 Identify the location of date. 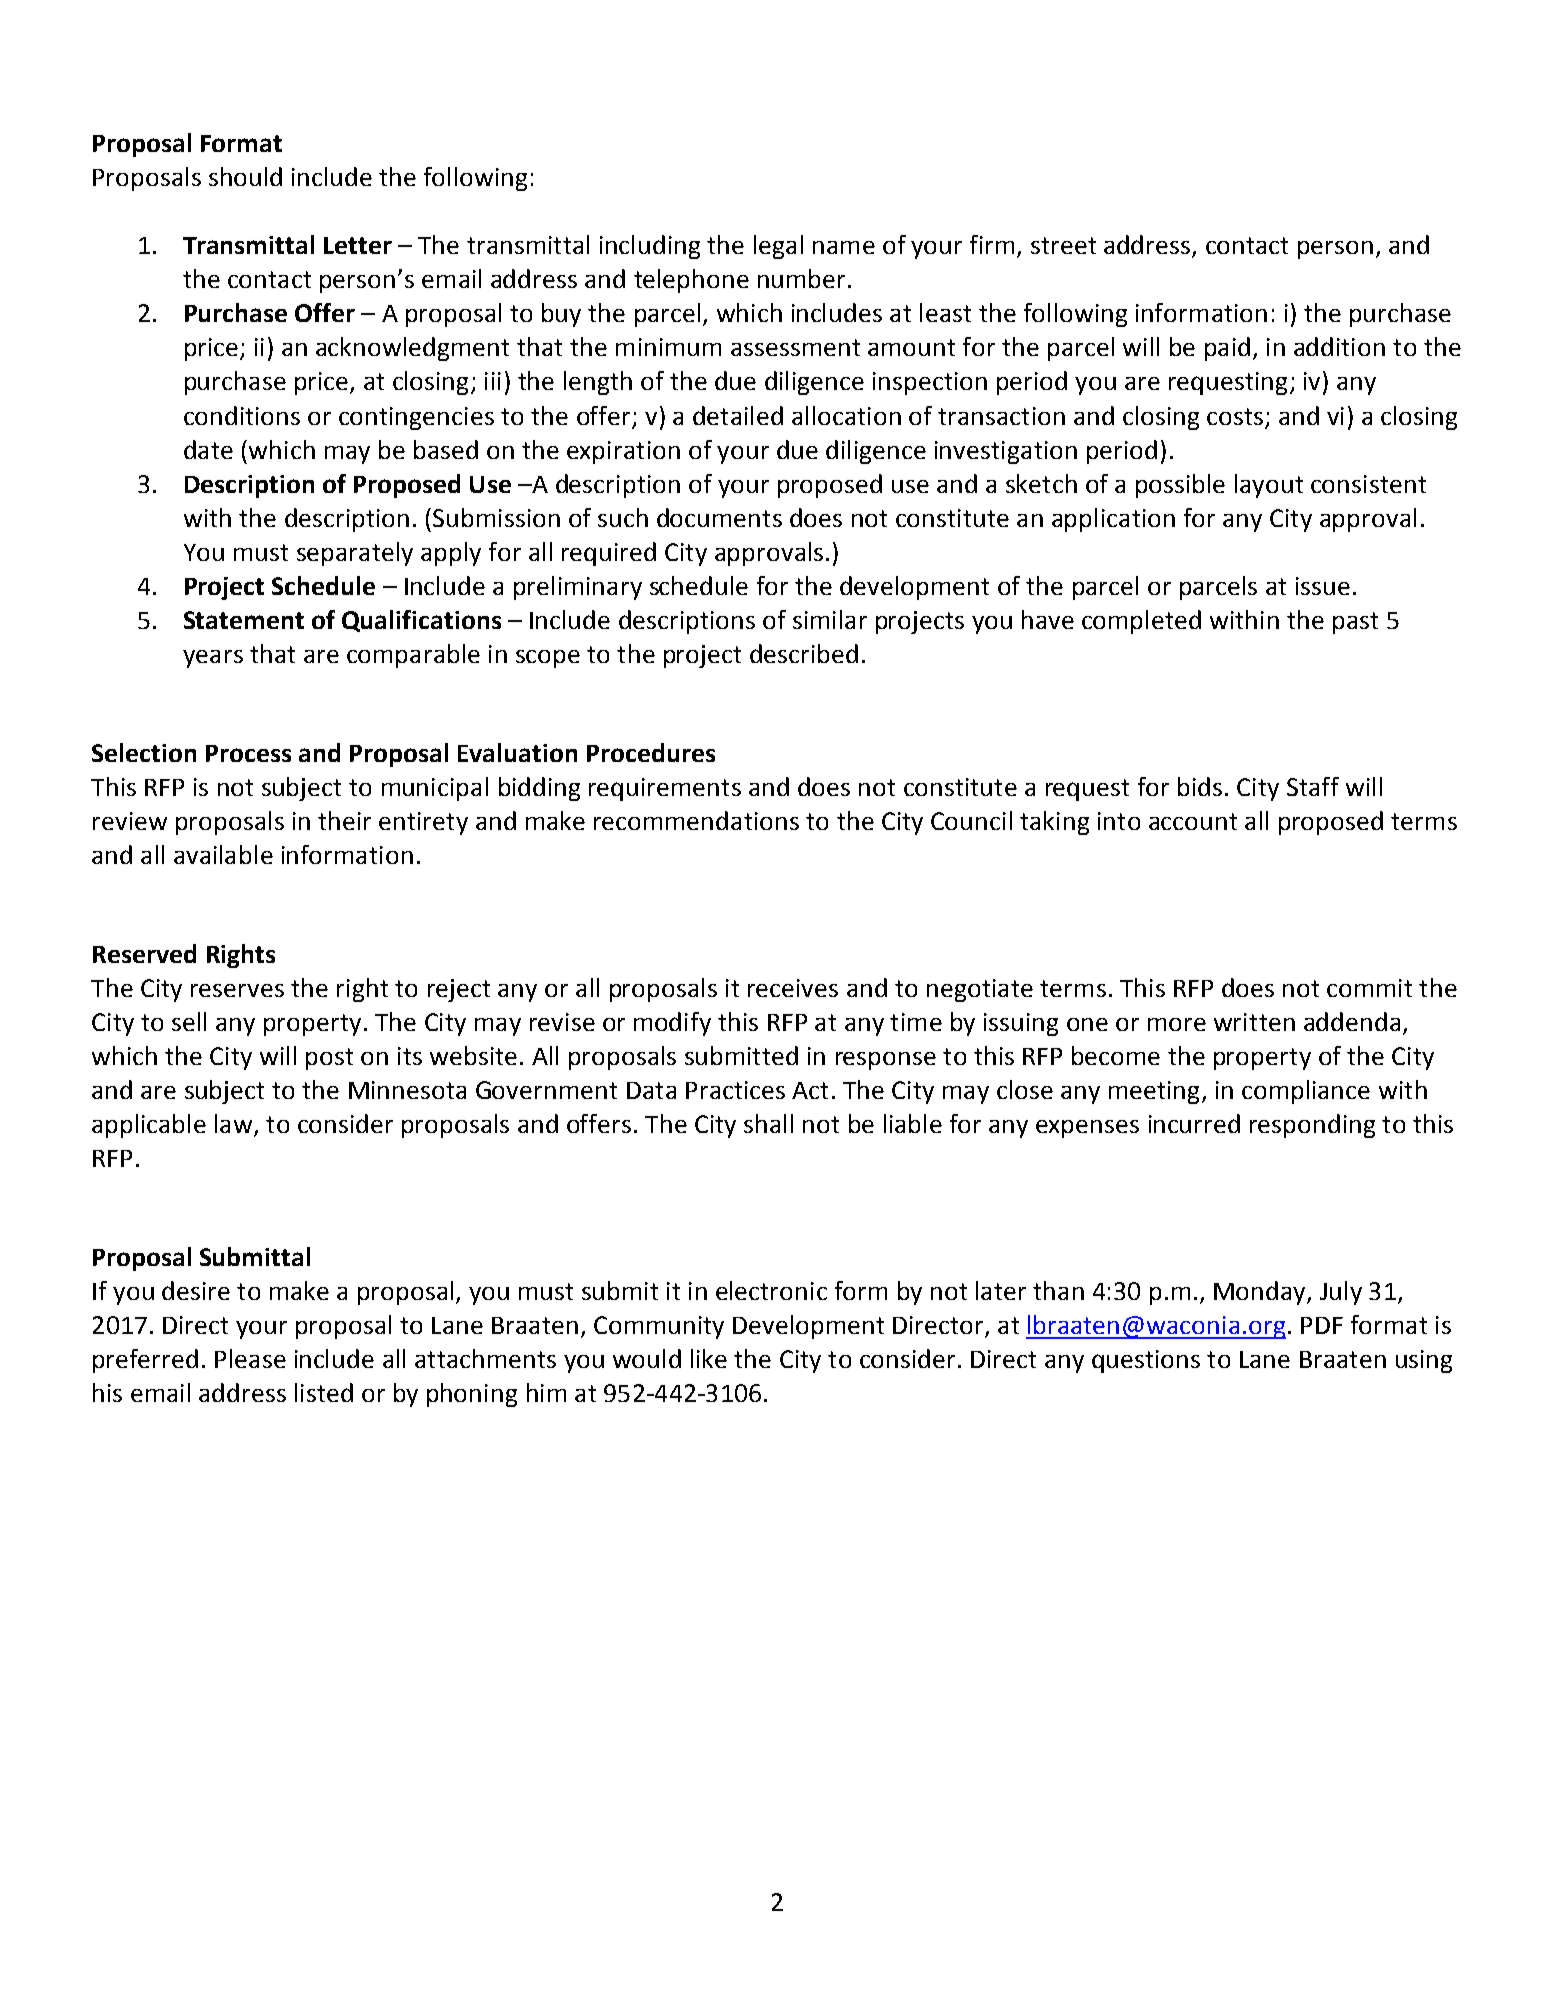
(208, 449).
